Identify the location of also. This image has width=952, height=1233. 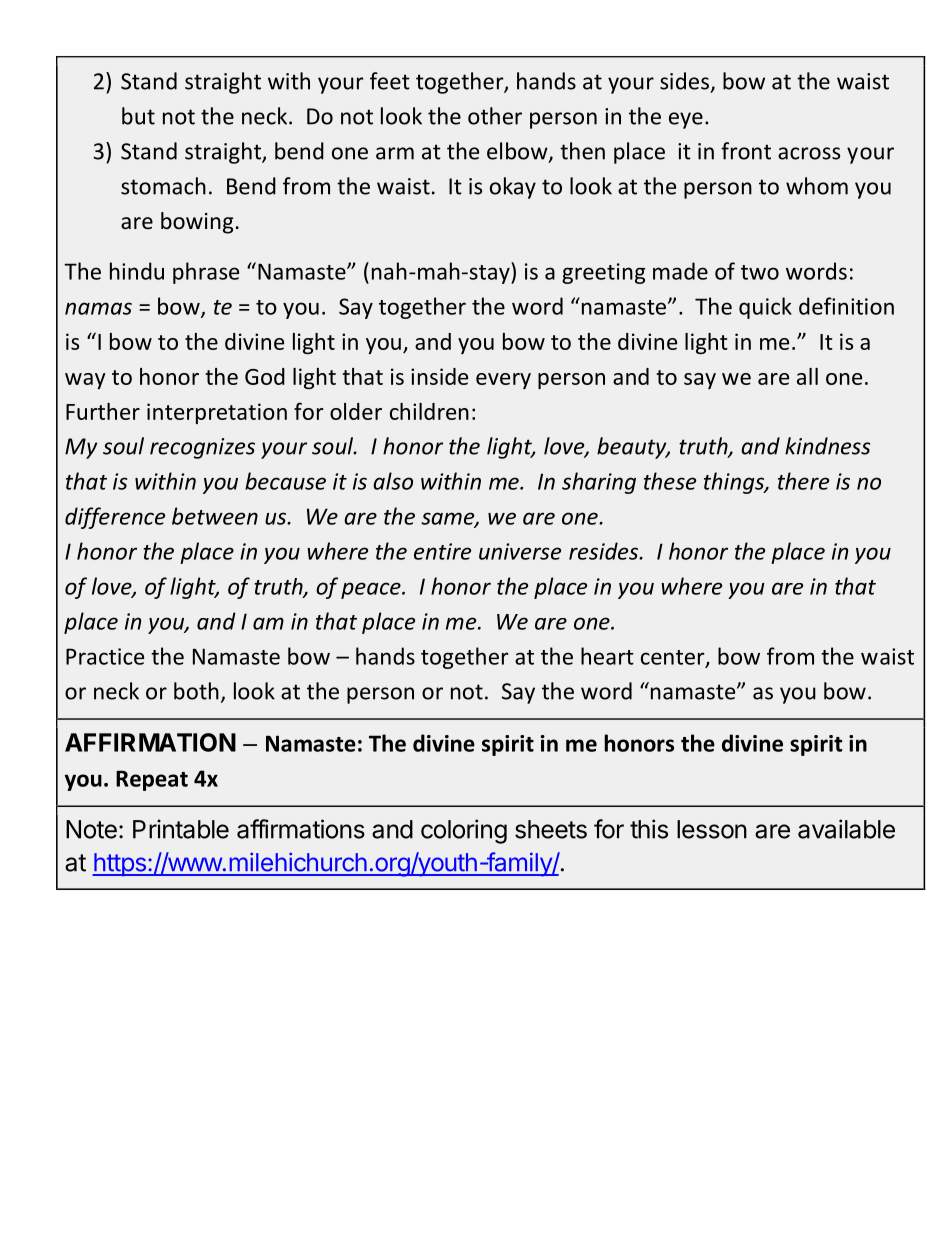
(393, 481).
